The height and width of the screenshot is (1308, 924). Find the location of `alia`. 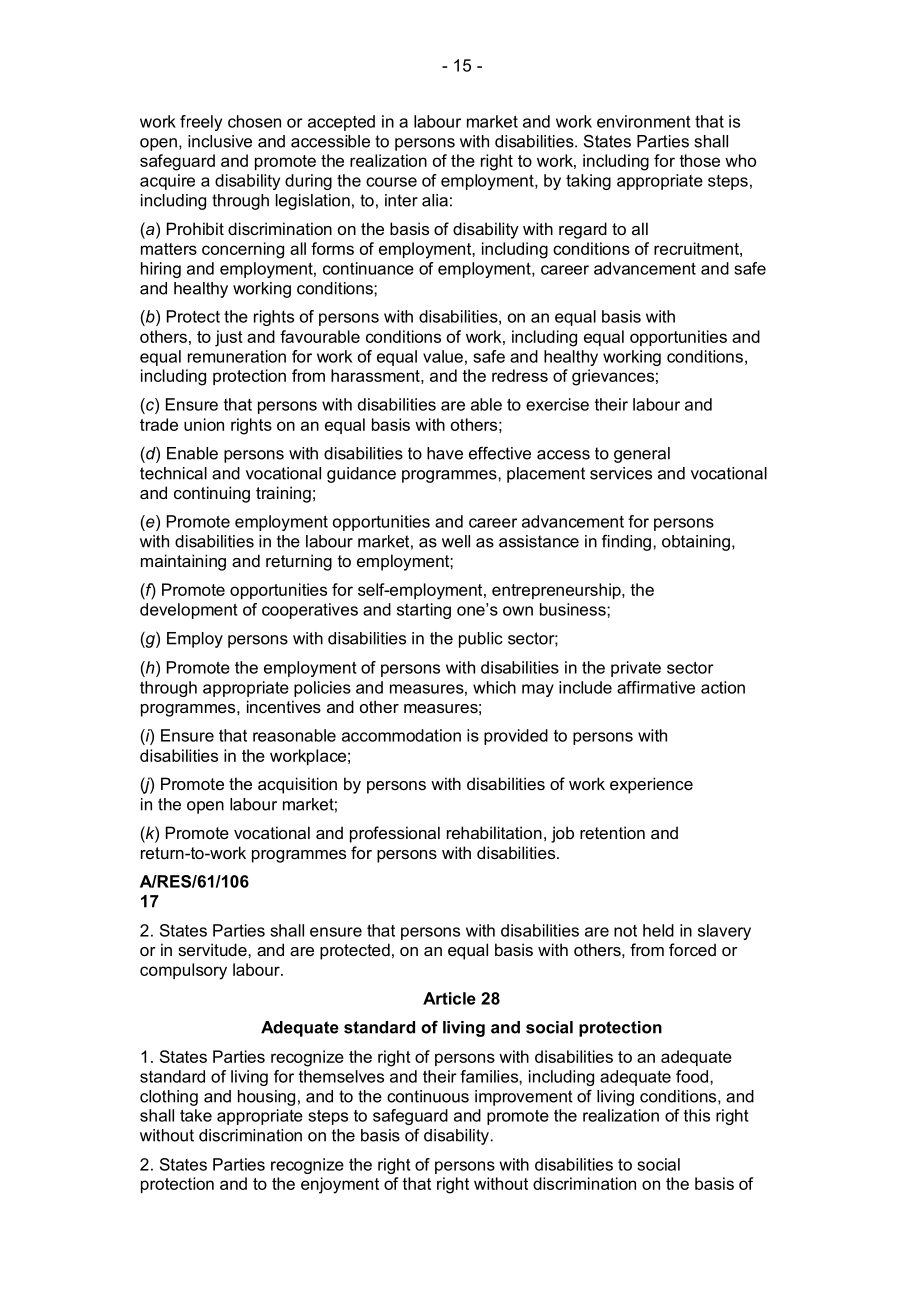

alia is located at coordinates (435, 200).
